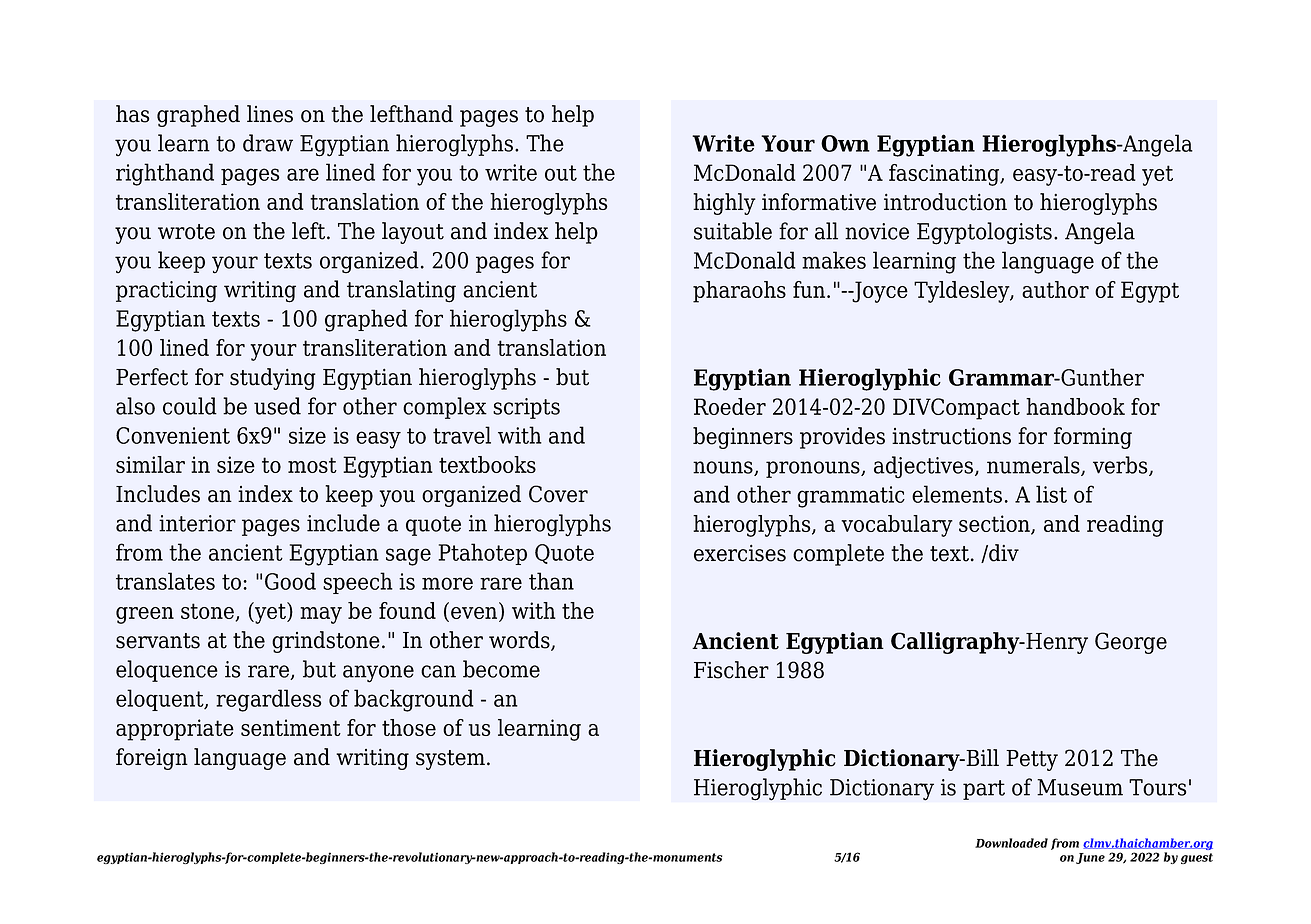 Image resolution: width=1311 pixels, height=924 pixels. Describe the element at coordinates (290, 581) in the page. I see `Good` at that location.
